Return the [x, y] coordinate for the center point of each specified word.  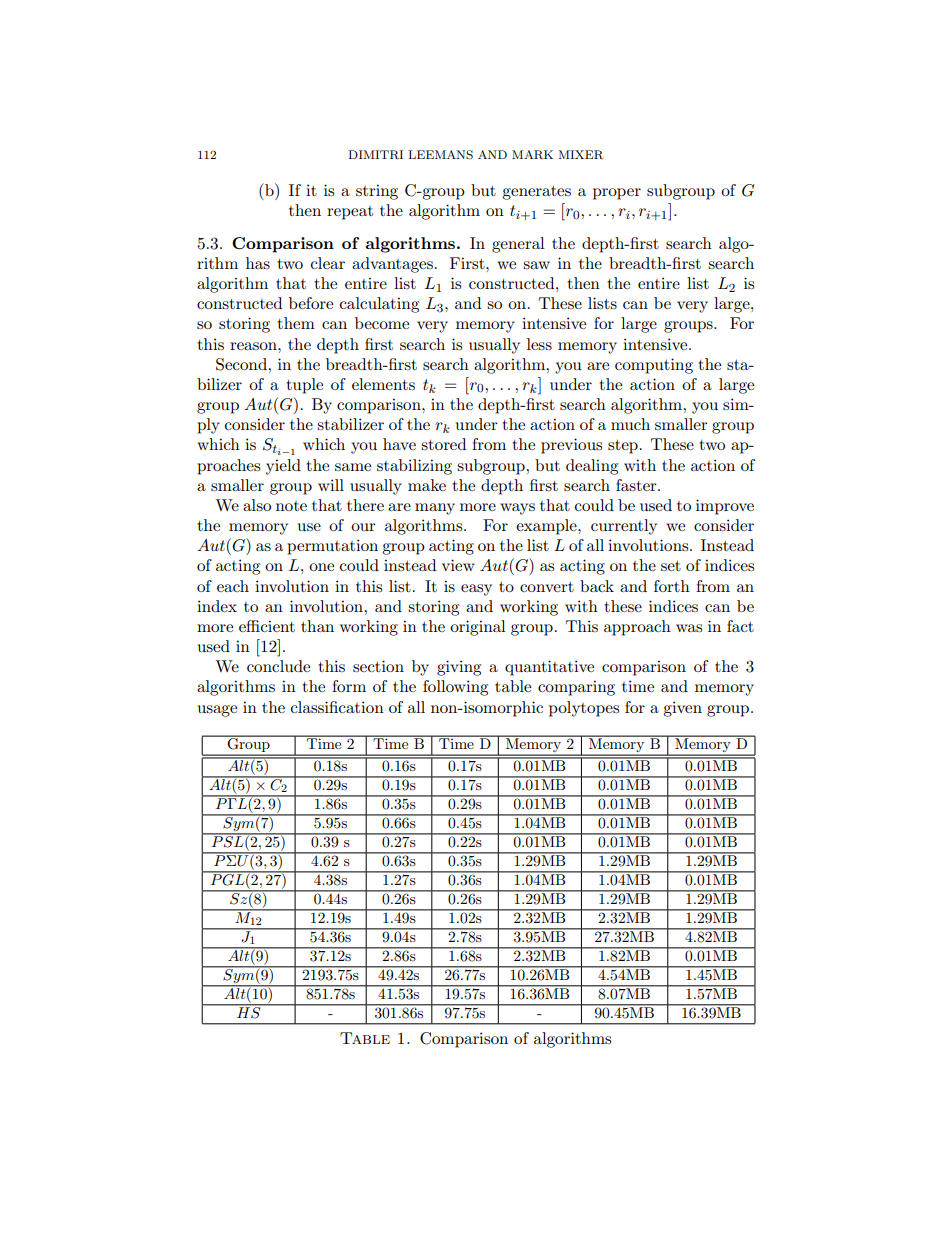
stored [443, 444]
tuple [304, 386]
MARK [532, 155]
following [455, 688]
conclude [278, 666]
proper [617, 194]
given [682, 709]
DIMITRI [375, 155]
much [630, 424]
